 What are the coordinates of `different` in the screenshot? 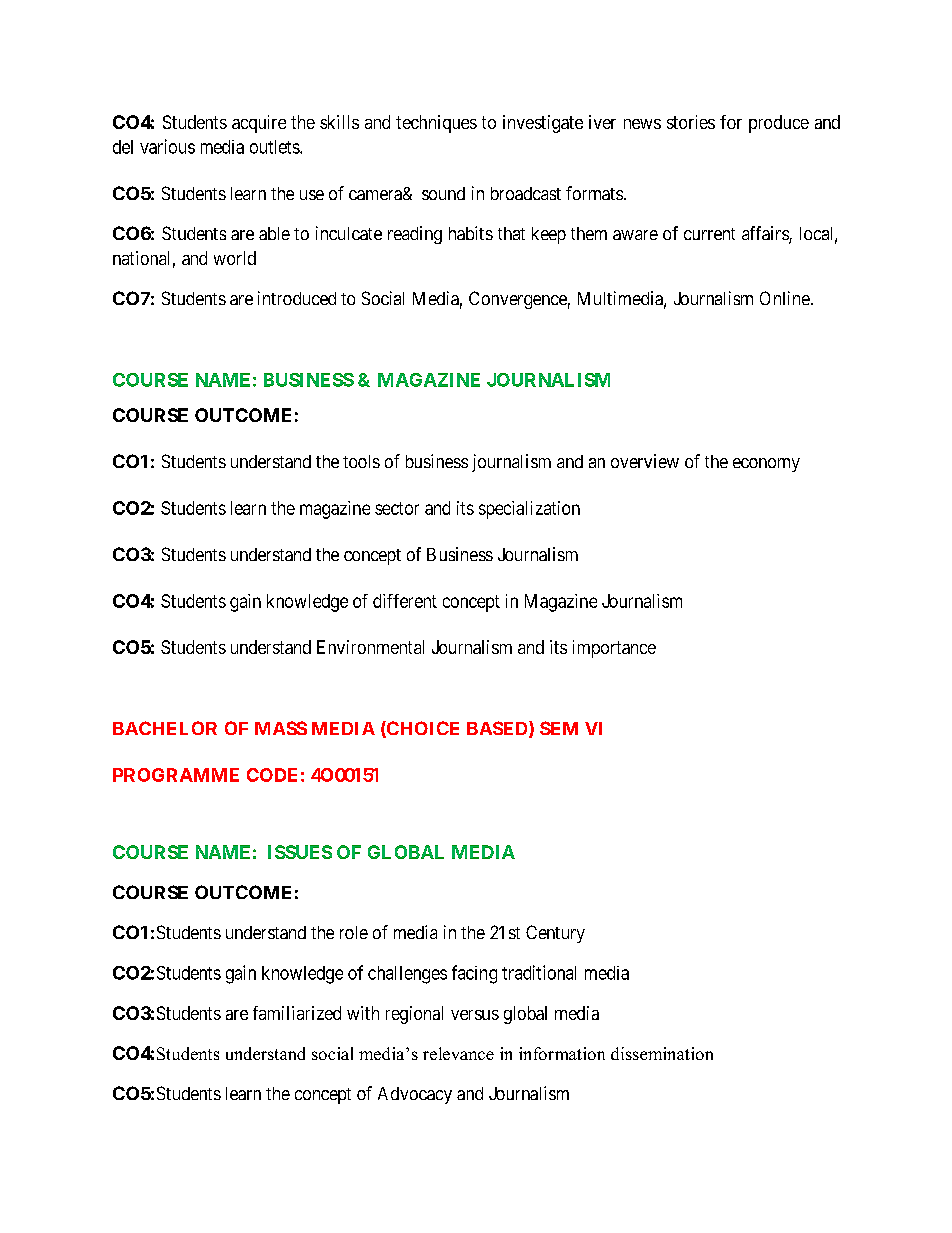 It's located at (405, 601).
